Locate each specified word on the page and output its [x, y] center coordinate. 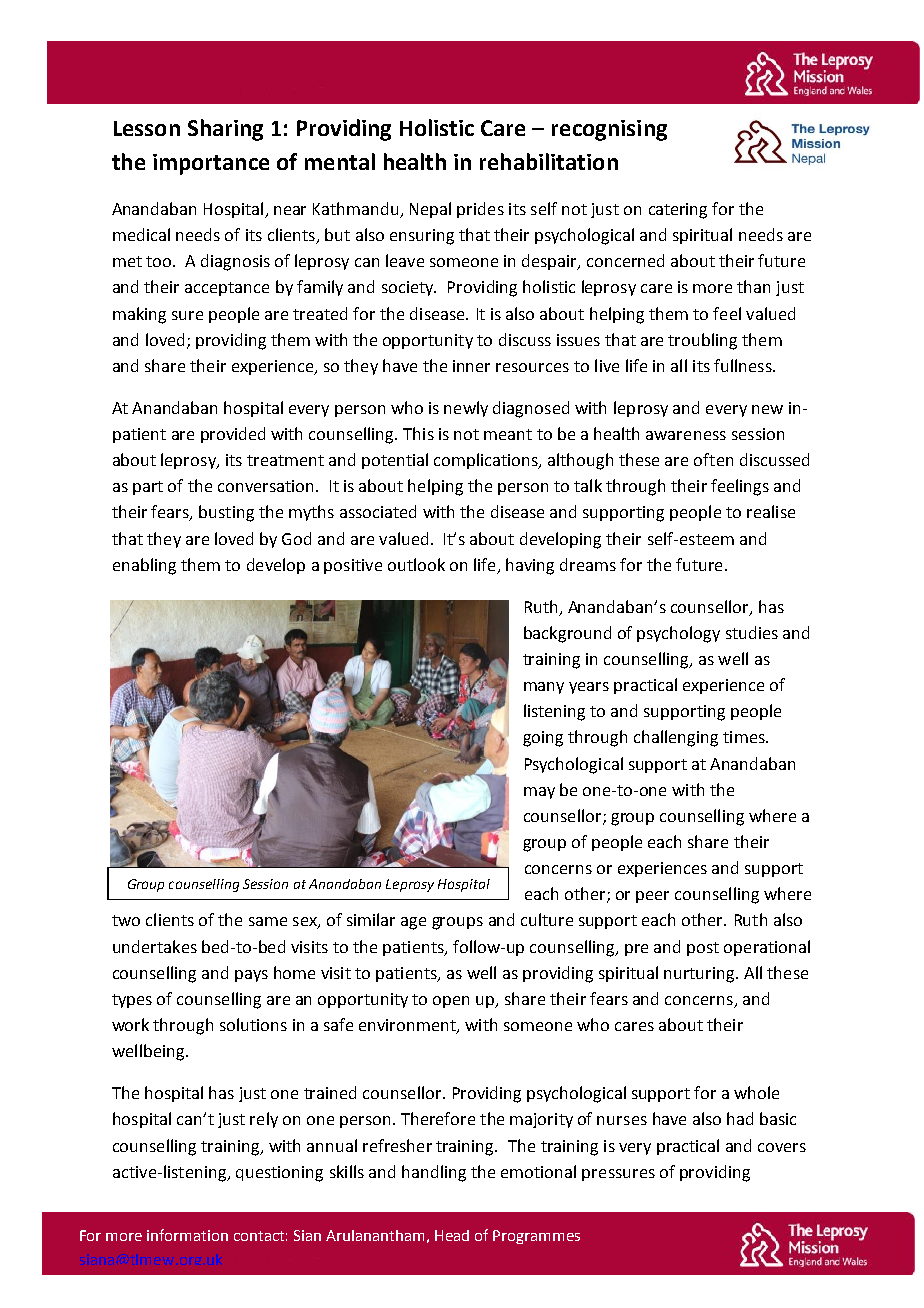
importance [211, 164]
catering [678, 211]
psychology [678, 634]
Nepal [430, 210]
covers [782, 1147]
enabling [144, 566]
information [187, 1235]
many [544, 688]
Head [452, 1235]
